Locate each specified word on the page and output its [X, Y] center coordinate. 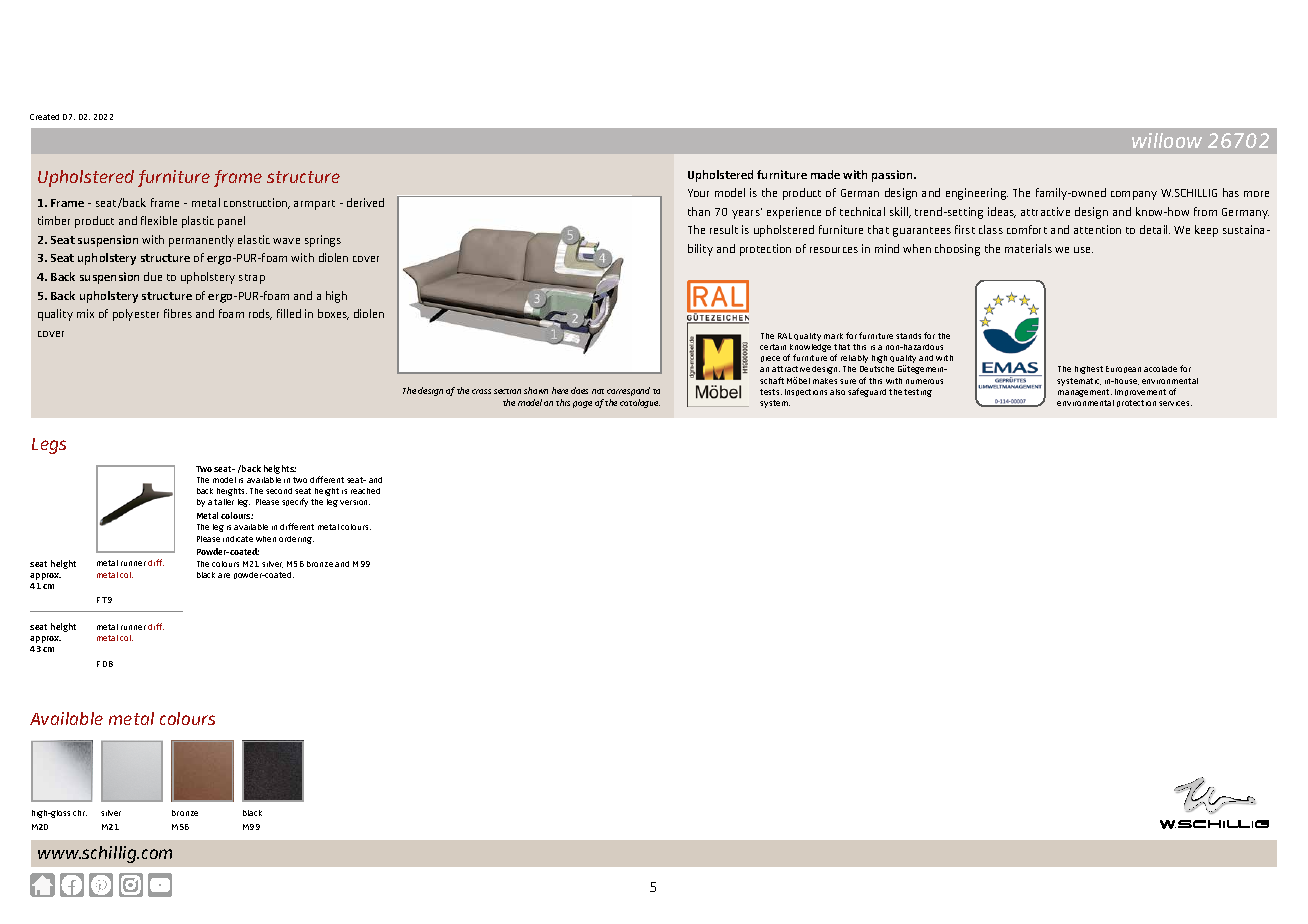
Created [44, 117]
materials [1028, 248]
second [279, 491]
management [1085, 393]
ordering [296, 540]
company [1134, 195]
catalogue [640, 403]
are [224, 575]
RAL [785, 336]
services [1175, 403]
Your [698, 193]
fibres [178, 313]
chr [80, 813]
